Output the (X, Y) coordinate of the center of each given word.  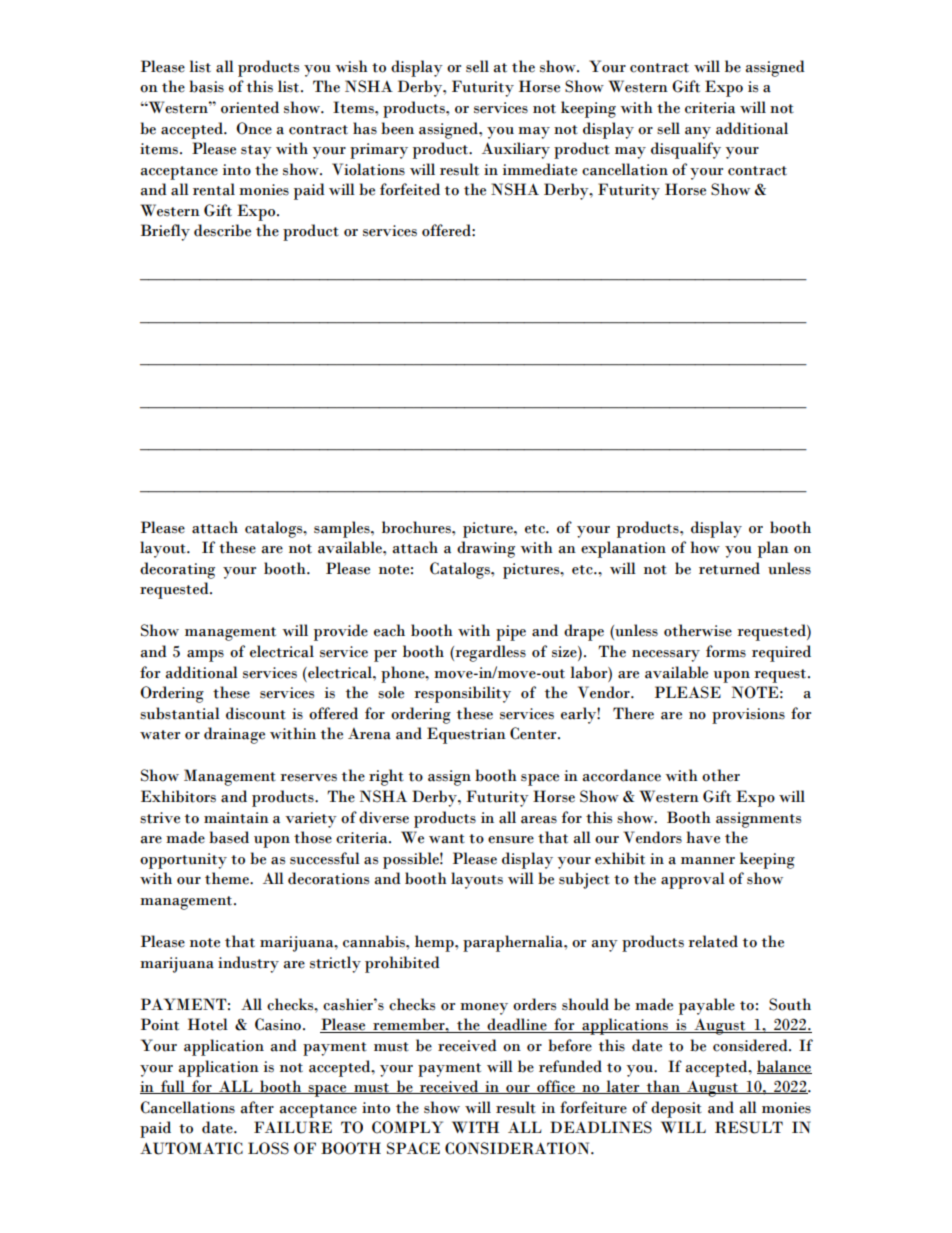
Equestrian (466, 735)
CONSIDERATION (518, 1148)
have (703, 837)
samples (343, 529)
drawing (486, 549)
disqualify (686, 150)
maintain (236, 818)
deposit (676, 1109)
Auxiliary (516, 150)
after (257, 1107)
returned (729, 568)
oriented (250, 107)
